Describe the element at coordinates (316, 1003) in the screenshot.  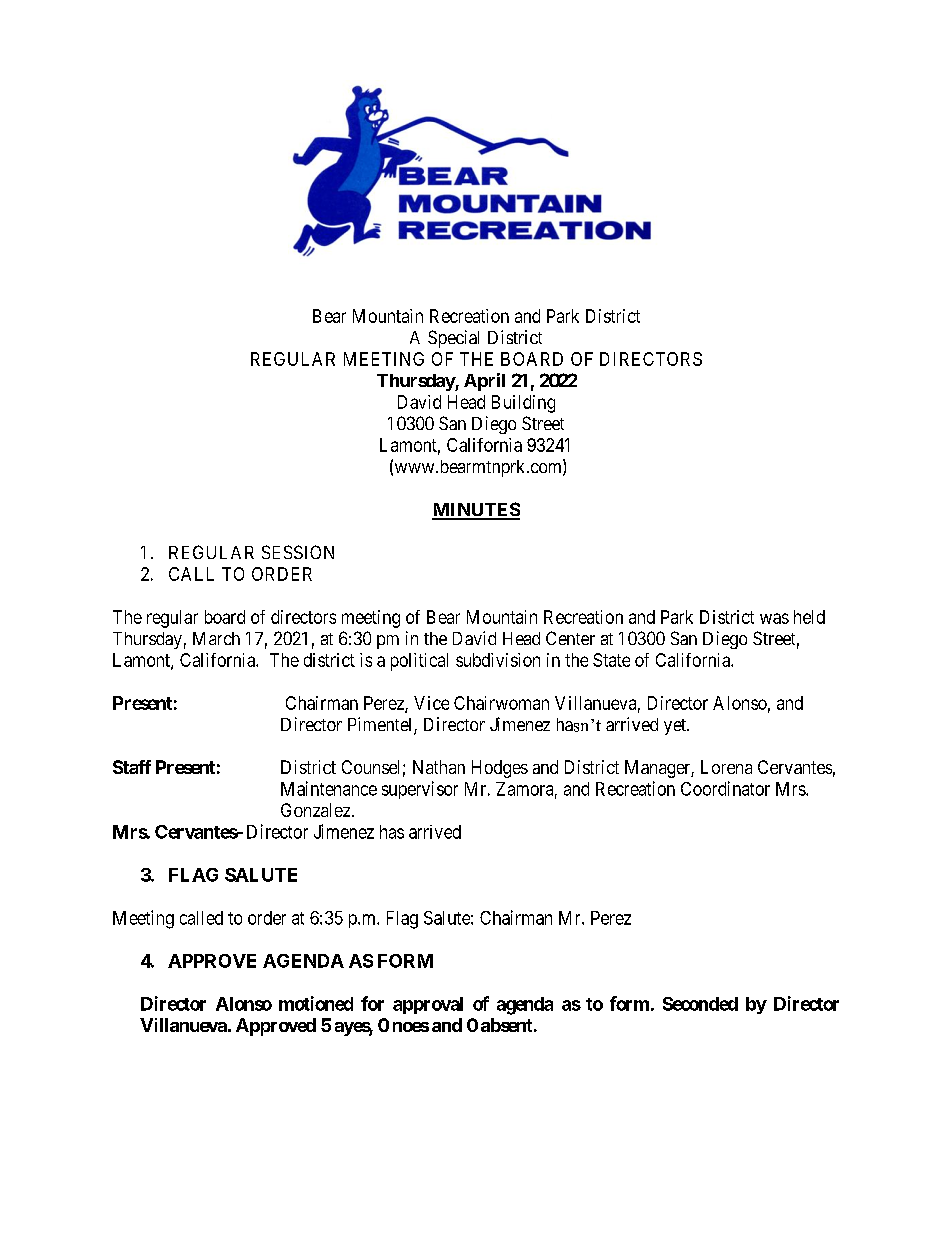
I see `motioned` at that location.
